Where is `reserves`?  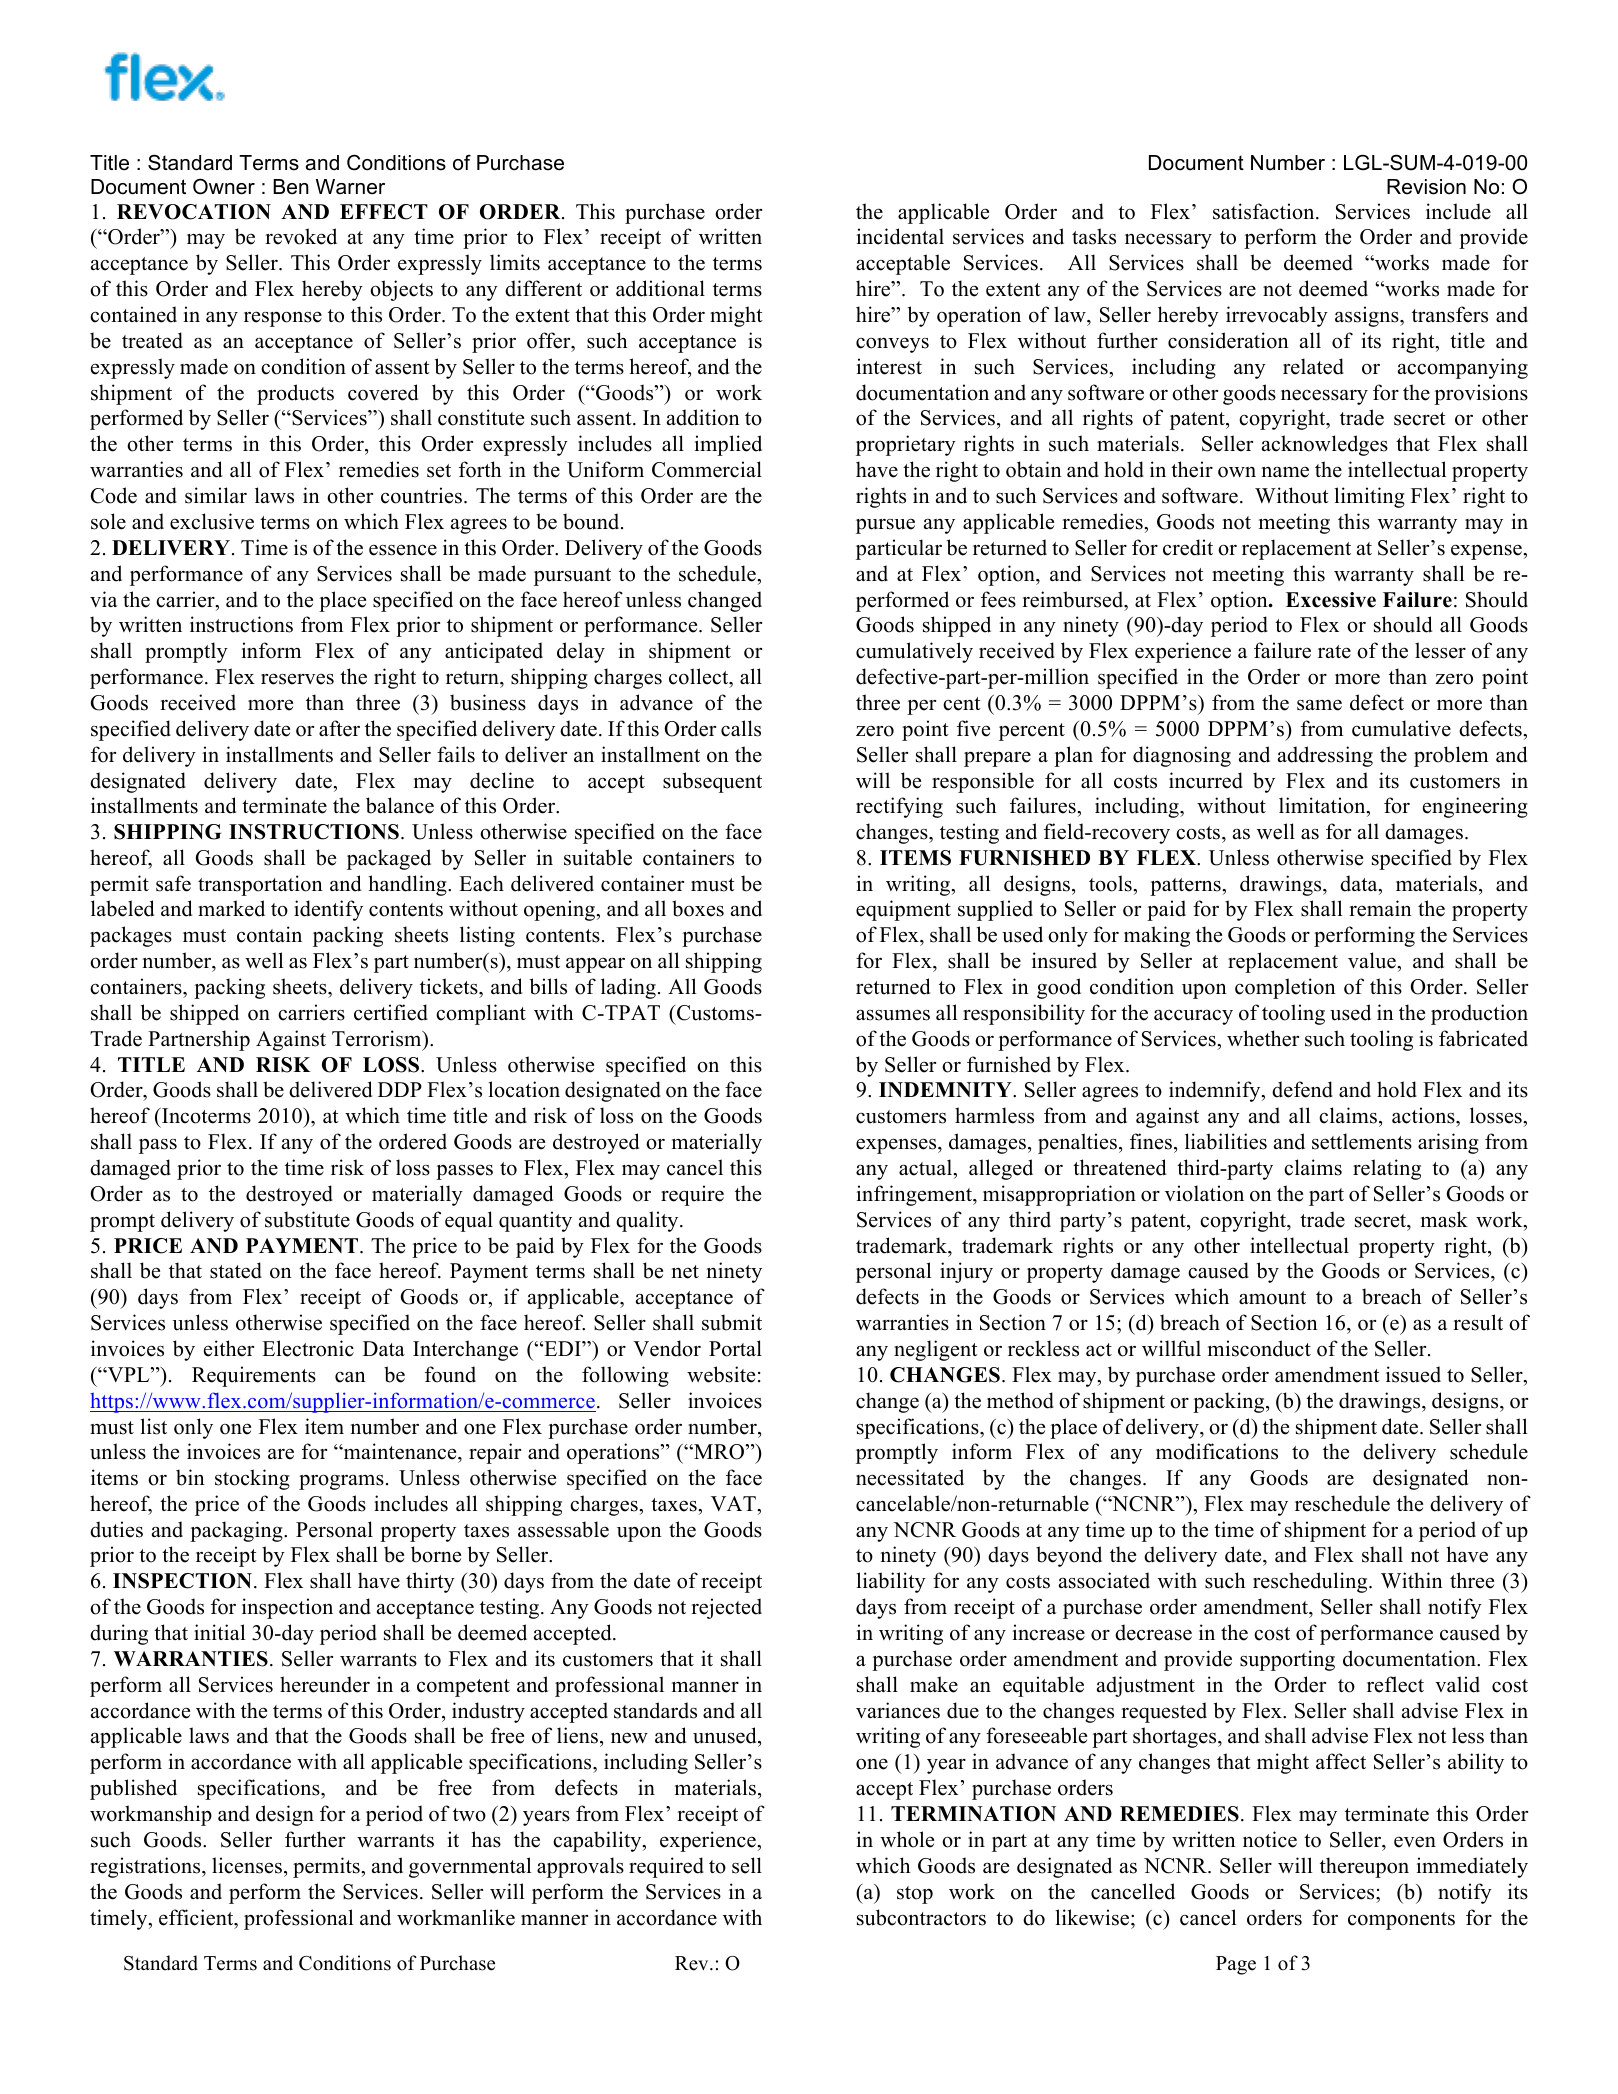
reserves is located at coordinates (297, 679).
